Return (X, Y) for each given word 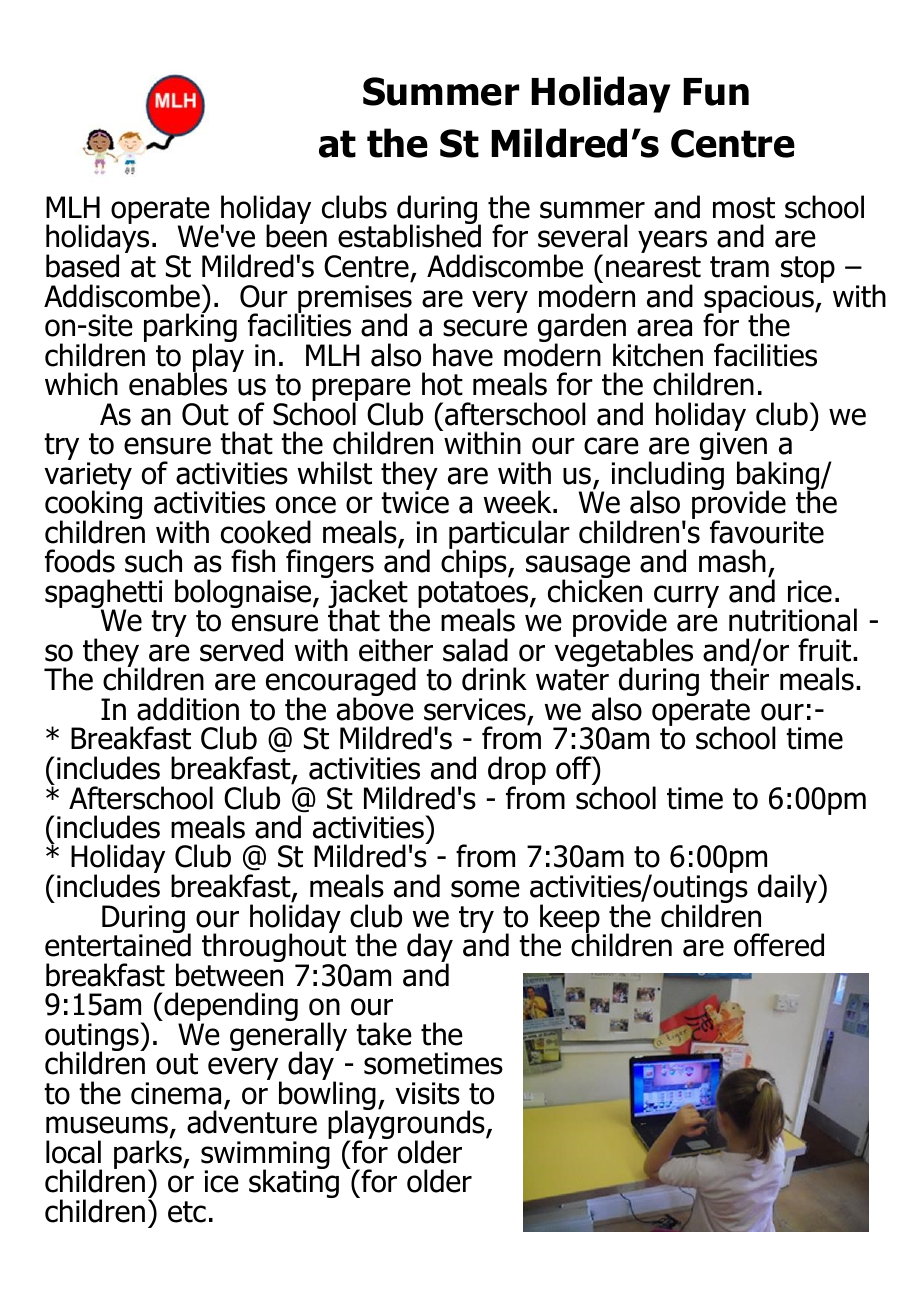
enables (178, 383)
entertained (118, 944)
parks (149, 1155)
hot (442, 384)
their (739, 679)
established (409, 235)
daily (789, 888)
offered (779, 945)
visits (427, 1093)
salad (475, 650)
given (734, 446)
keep (570, 919)
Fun (716, 92)
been (296, 235)
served (241, 650)
